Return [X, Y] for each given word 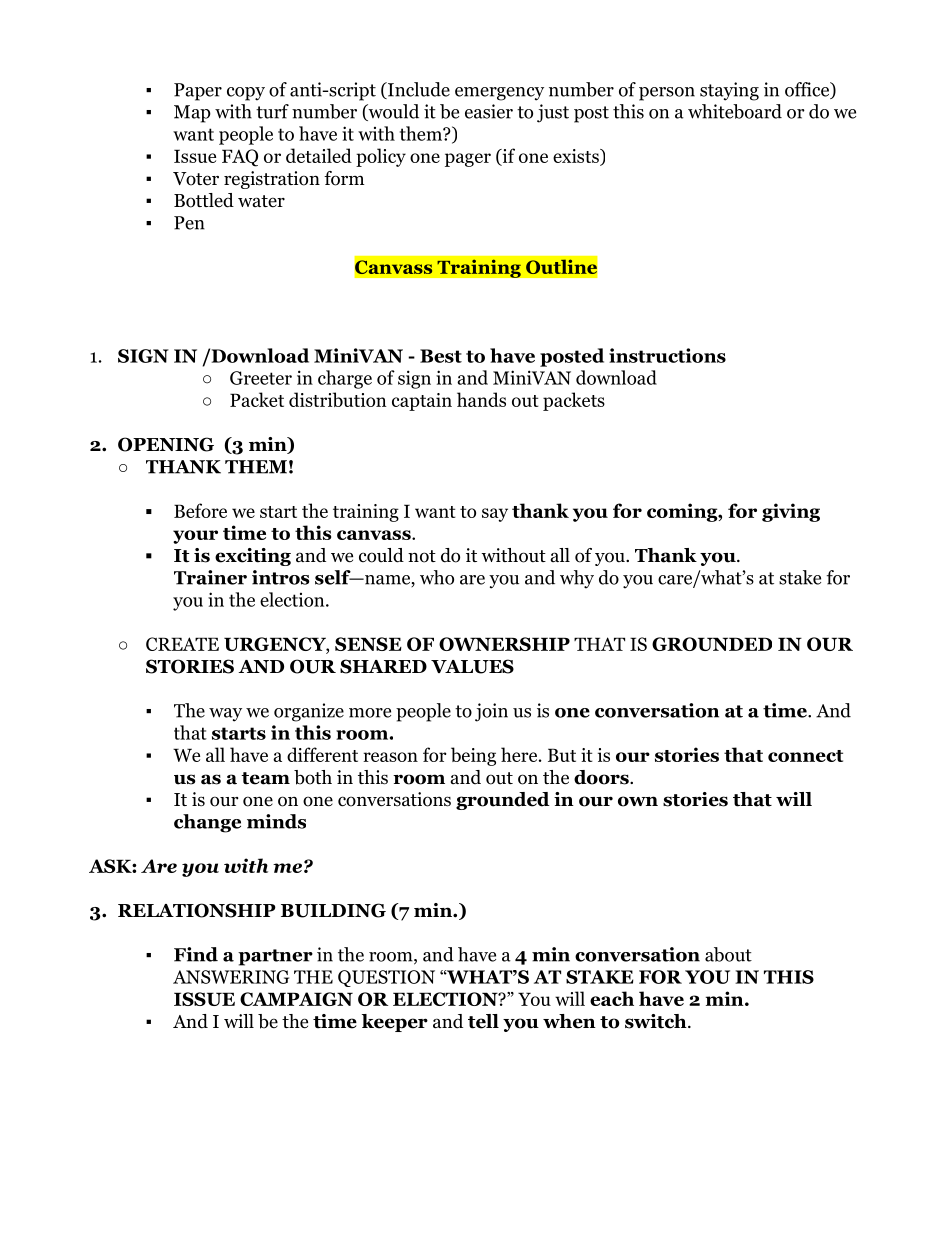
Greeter [261, 378]
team [265, 778]
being [473, 756]
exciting [253, 557]
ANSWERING [231, 977]
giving [791, 512]
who [437, 577]
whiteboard [735, 111]
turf [272, 111]
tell [483, 1021]
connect [805, 756]
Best [441, 356]
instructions [667, 355]
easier [489, 111]
